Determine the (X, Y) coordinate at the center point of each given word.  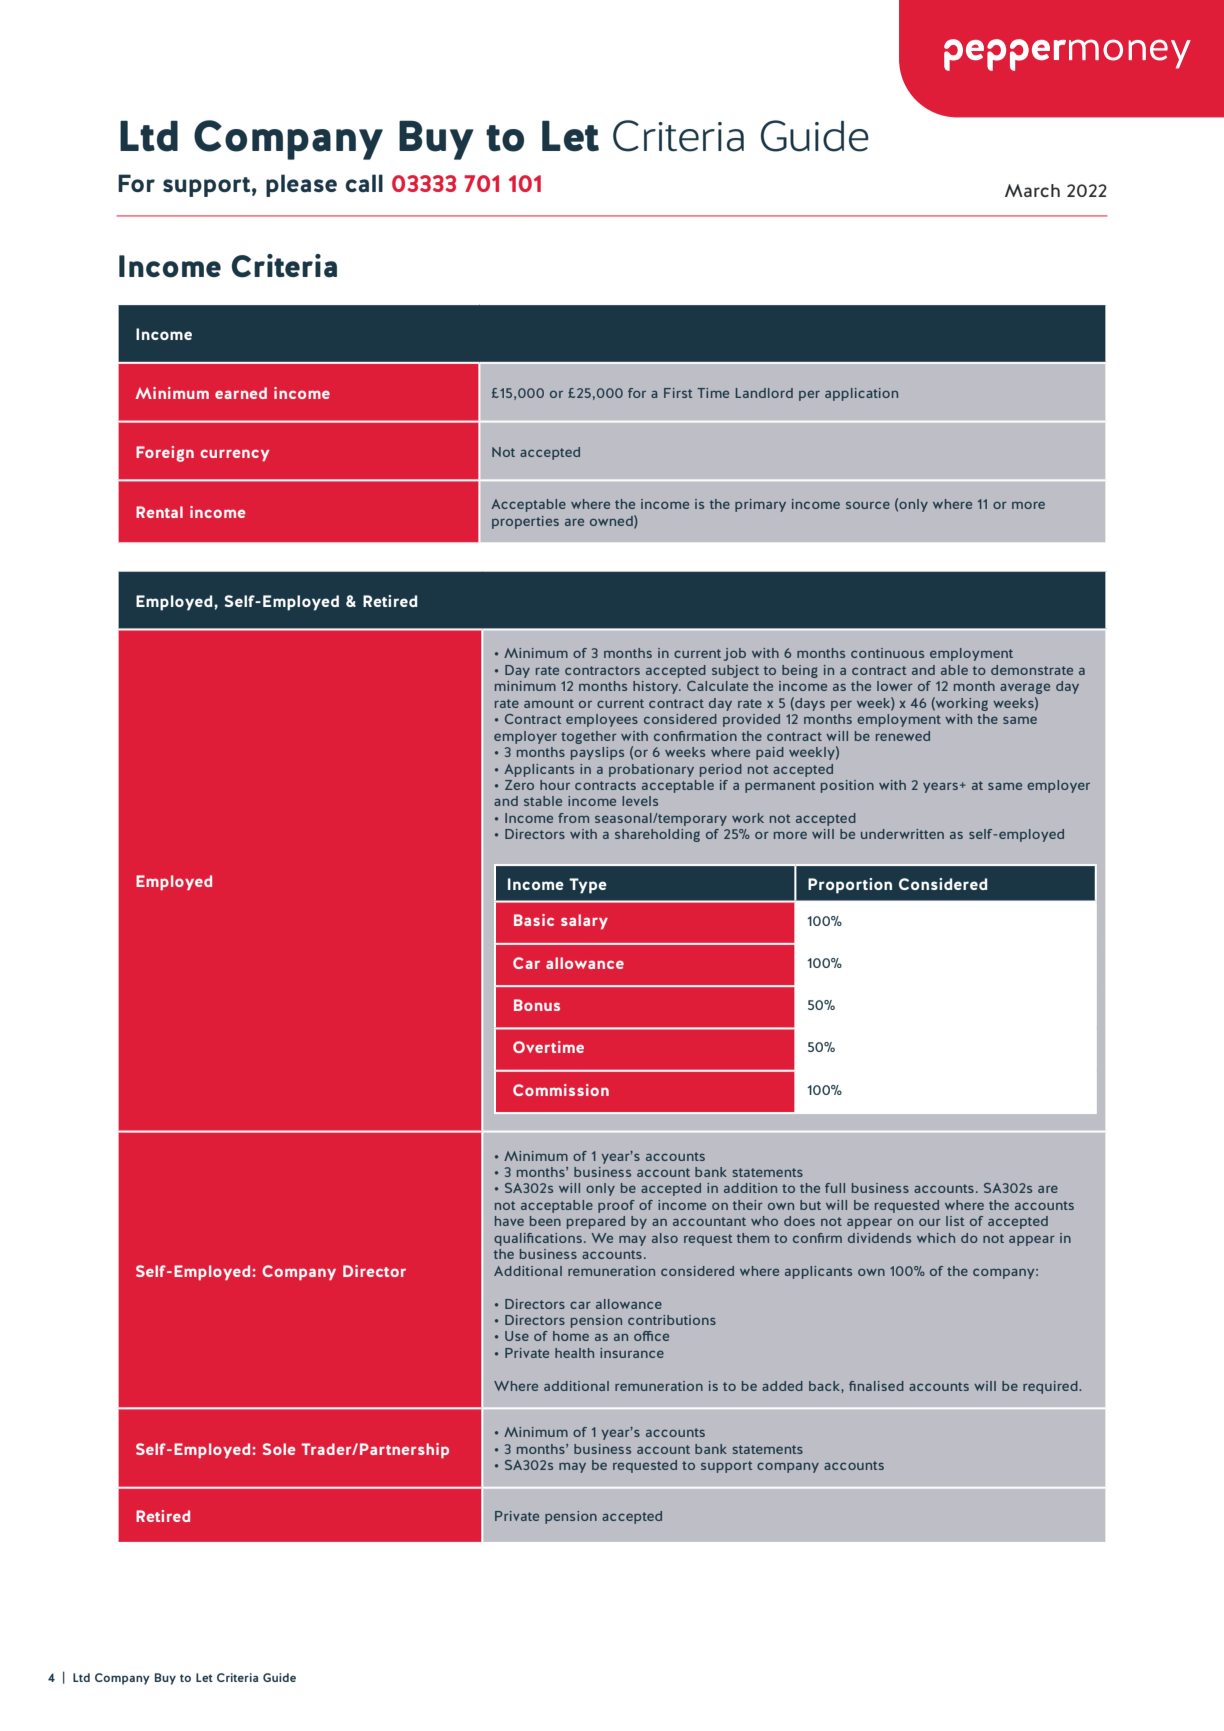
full (835, 1188)
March (1032, 190)
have (509, 1221)
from (573, 818)
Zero (519, 785)
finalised (876, 1386)
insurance (632, 1353)
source (868, 505)
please (301, 185)
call (364, 183)
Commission (561, 1090)
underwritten (902, 834)
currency (234, 455)
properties (525, 522)
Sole (279, 1449)
